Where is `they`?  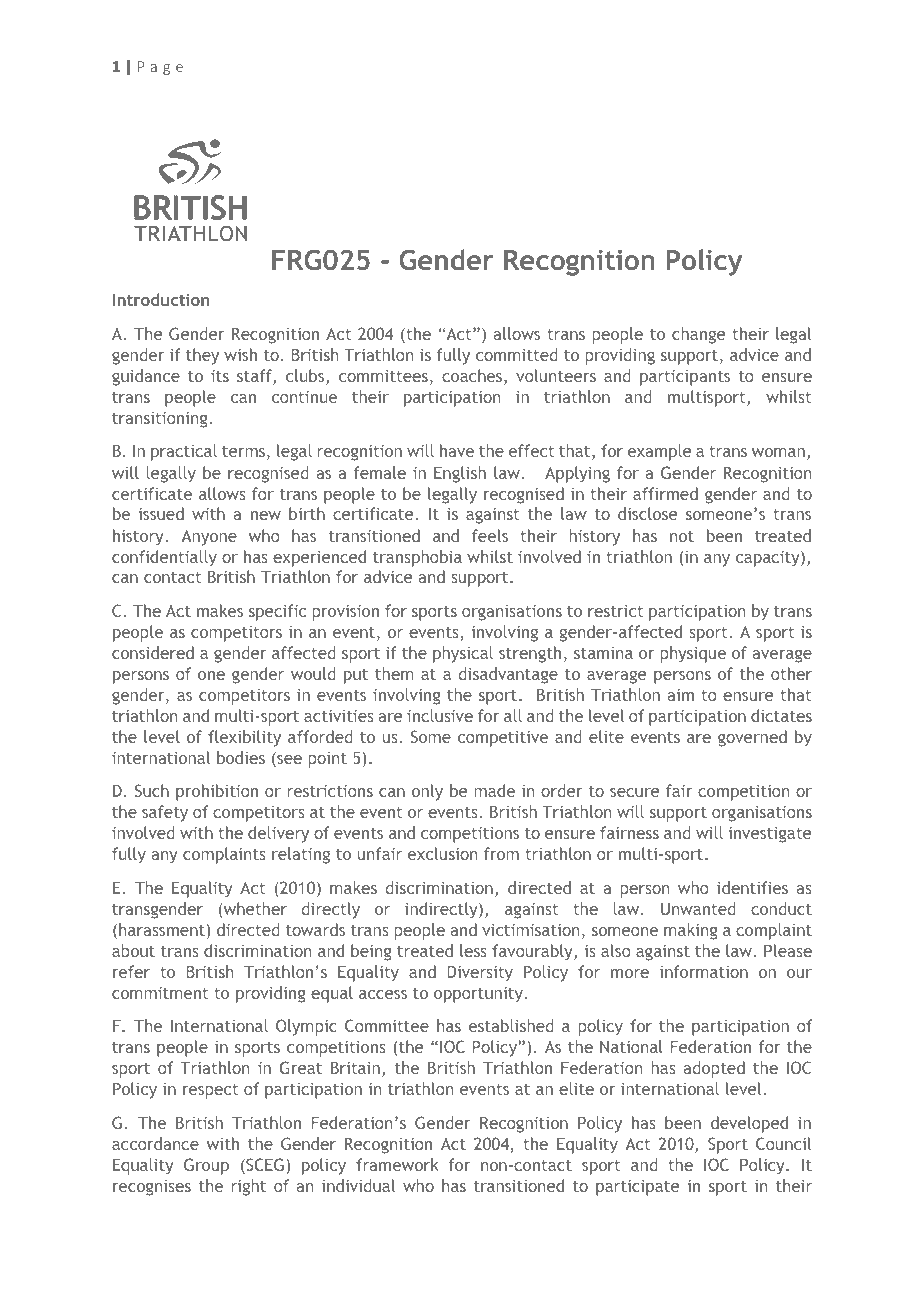
they is located at coordinates (202, 356).
